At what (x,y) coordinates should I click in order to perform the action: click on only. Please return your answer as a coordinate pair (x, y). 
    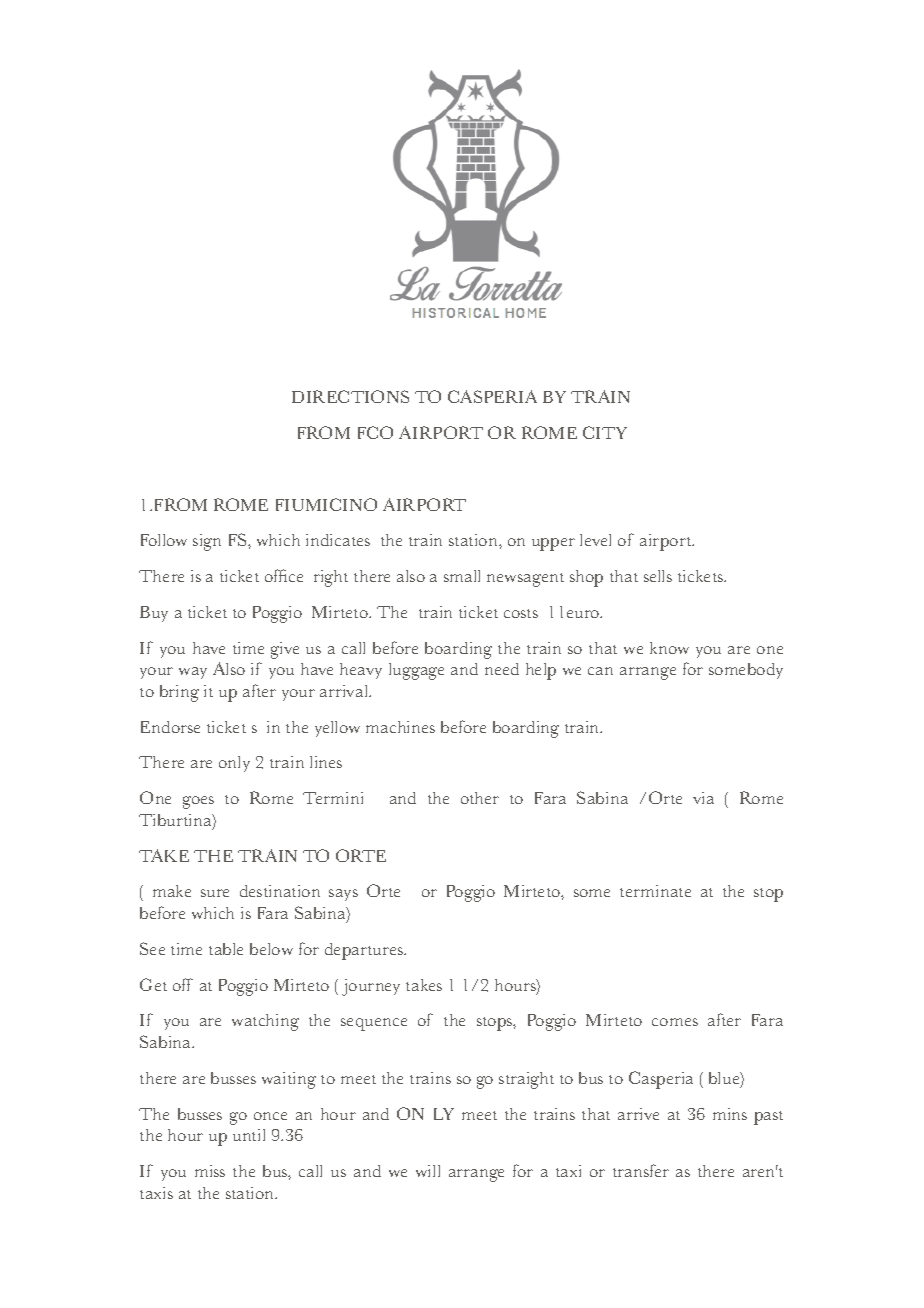
    Looking at the image, I should click on (234, 764).
